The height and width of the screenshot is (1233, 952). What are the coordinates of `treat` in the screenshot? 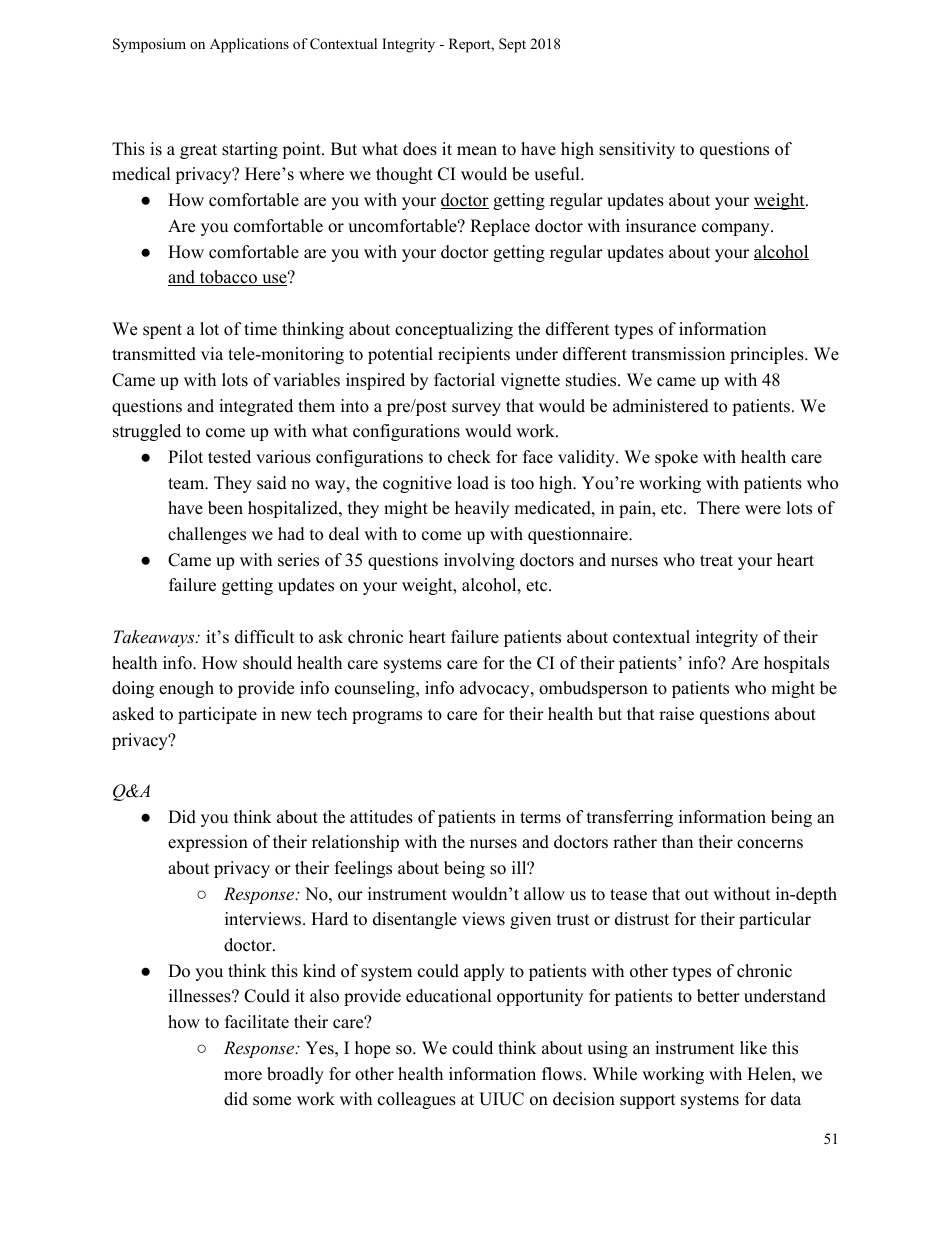 It's located at (716, 561).
